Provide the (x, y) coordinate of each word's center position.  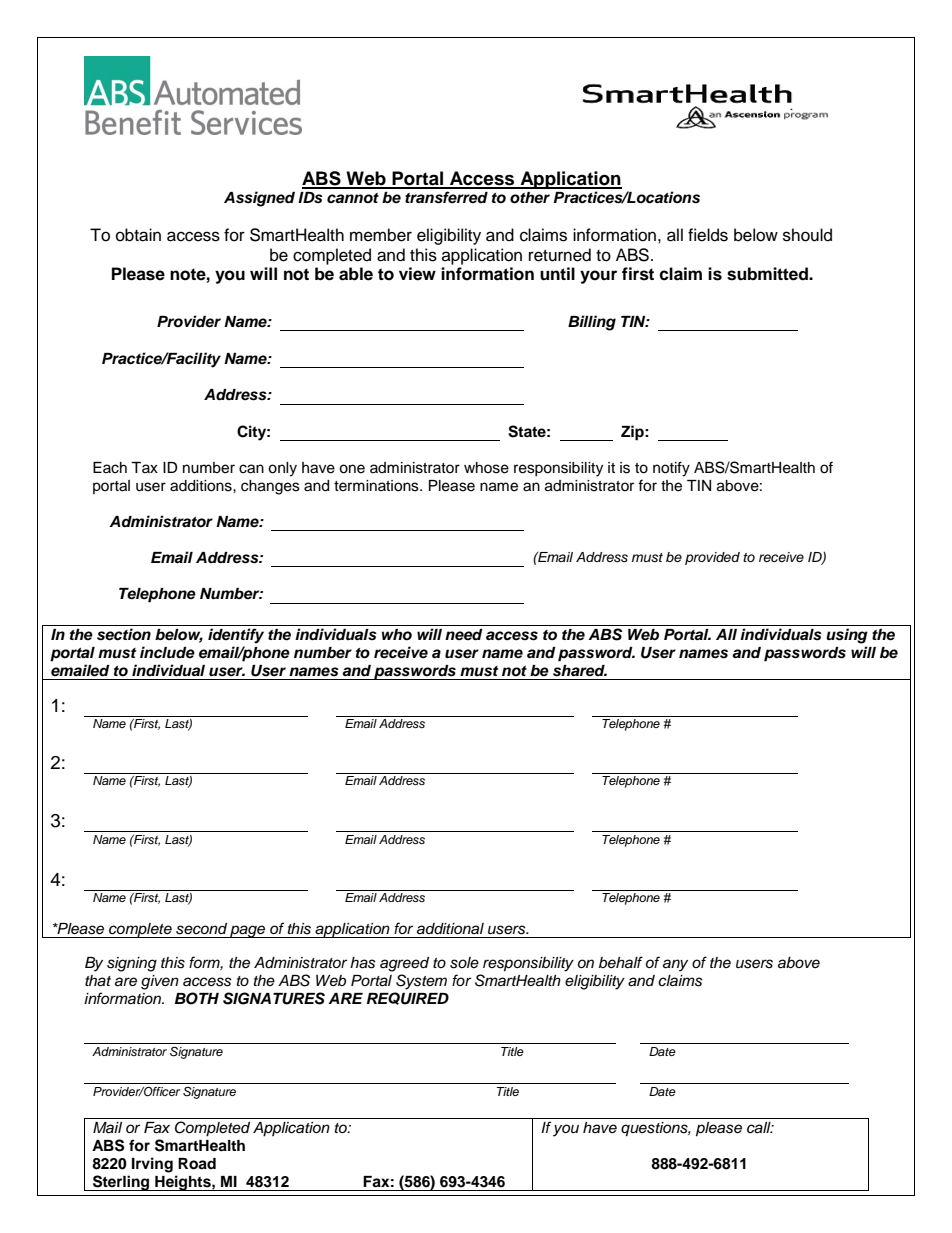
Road (197, 1164)
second (201, 929)
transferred (446, 197)
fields (708, 235)
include (167, 652)
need (464, 635)
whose (486, 468)
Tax (144, 467)
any (675, 965)
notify (671, 469)
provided (712, 558)
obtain (138, 235)
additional (450, 929)
